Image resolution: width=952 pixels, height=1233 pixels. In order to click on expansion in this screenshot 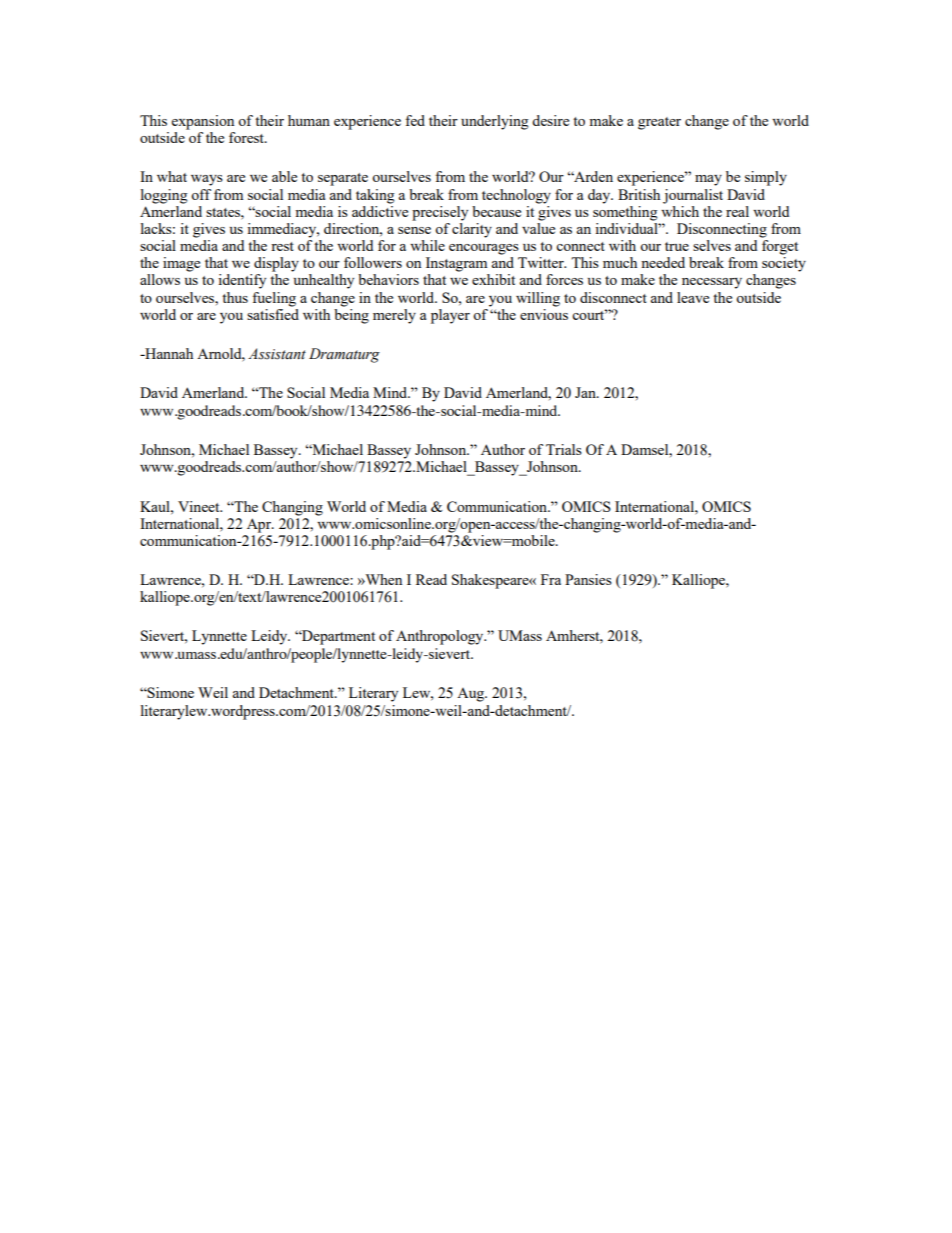, I will do `click(203, 122)`.
